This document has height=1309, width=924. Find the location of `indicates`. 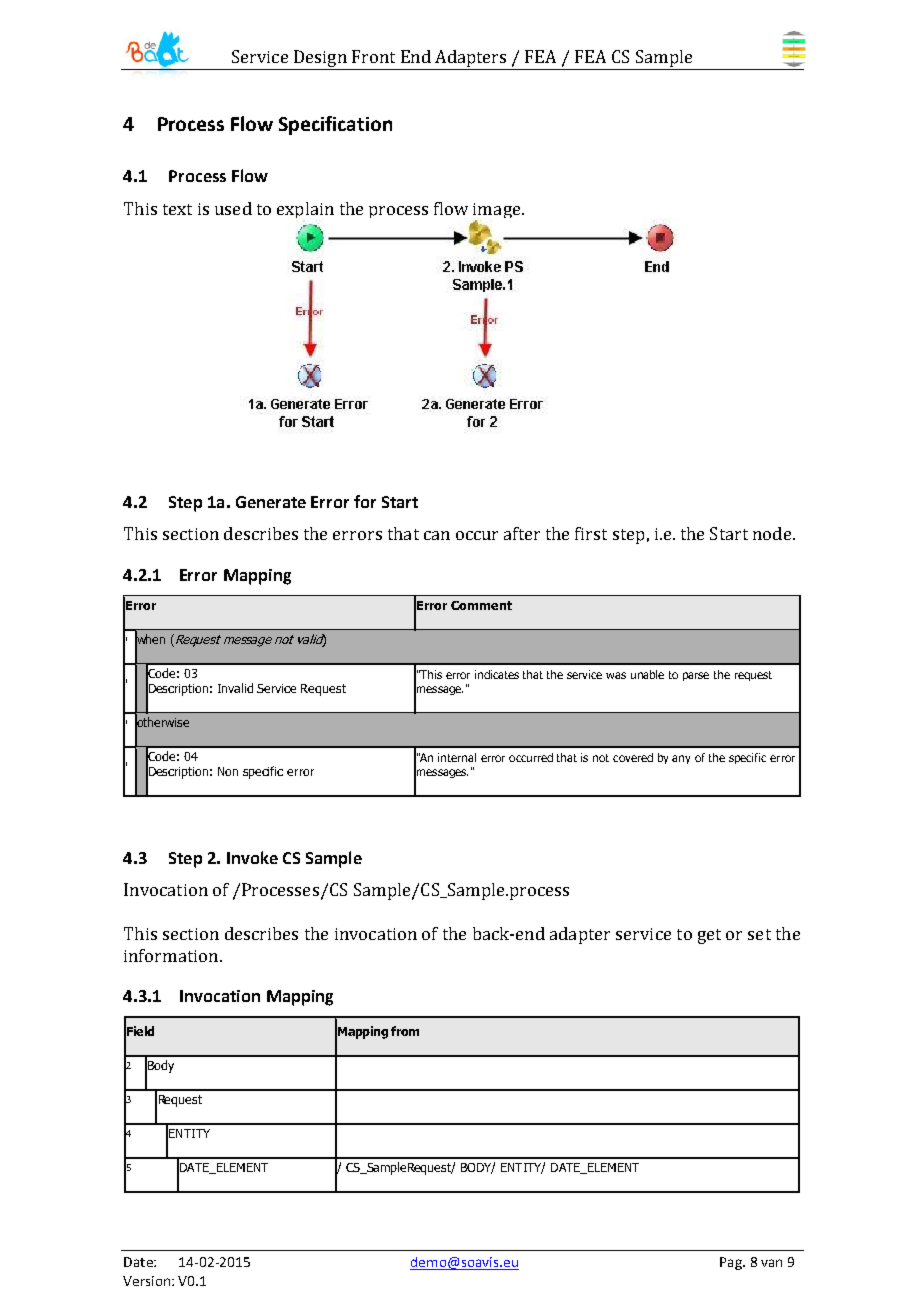

indicates is located at coordinates (497, 674).
